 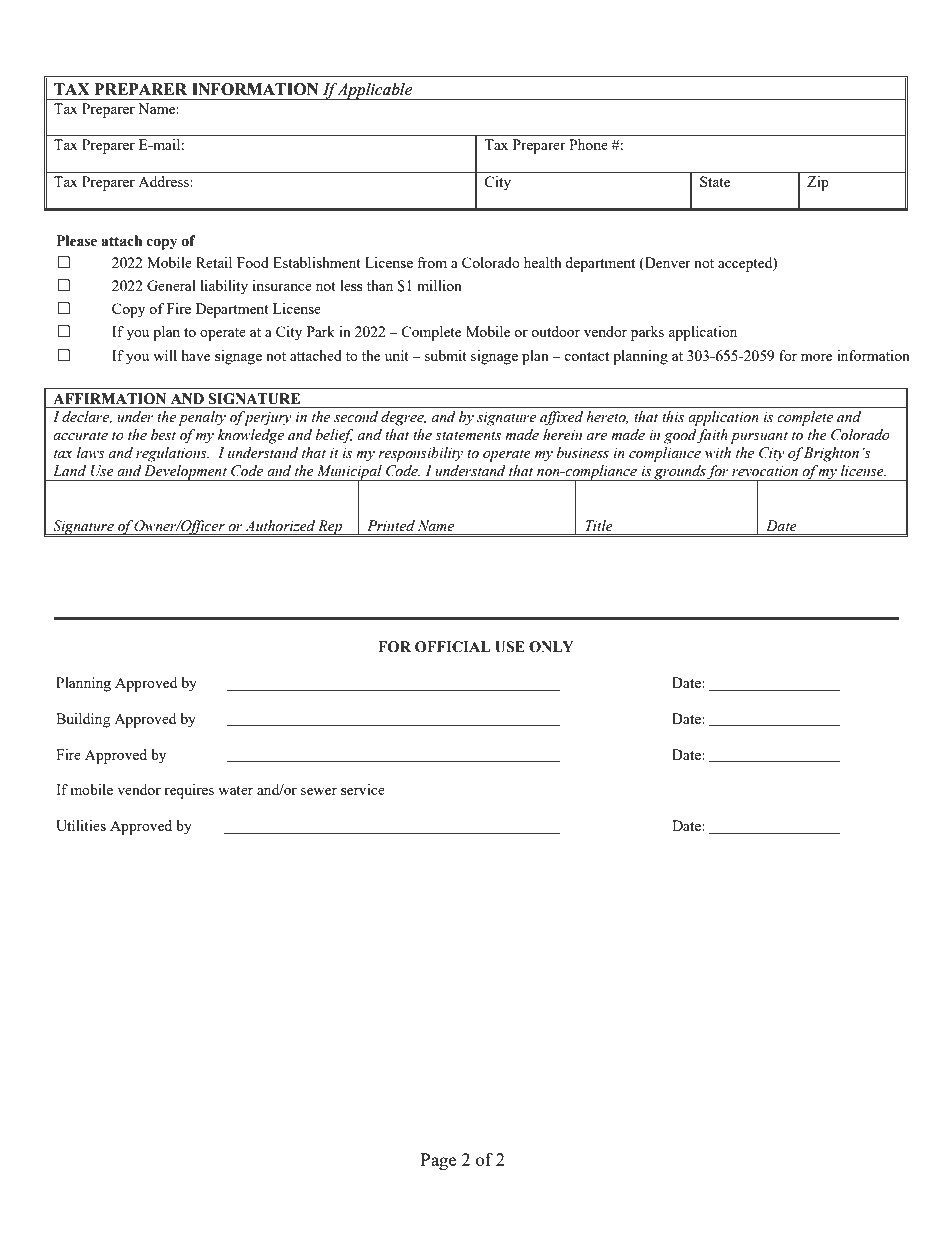 What do you see at coordinates (81, 825) in the screenshot?
I see `Utilities` at bounding box center [81, 825].
